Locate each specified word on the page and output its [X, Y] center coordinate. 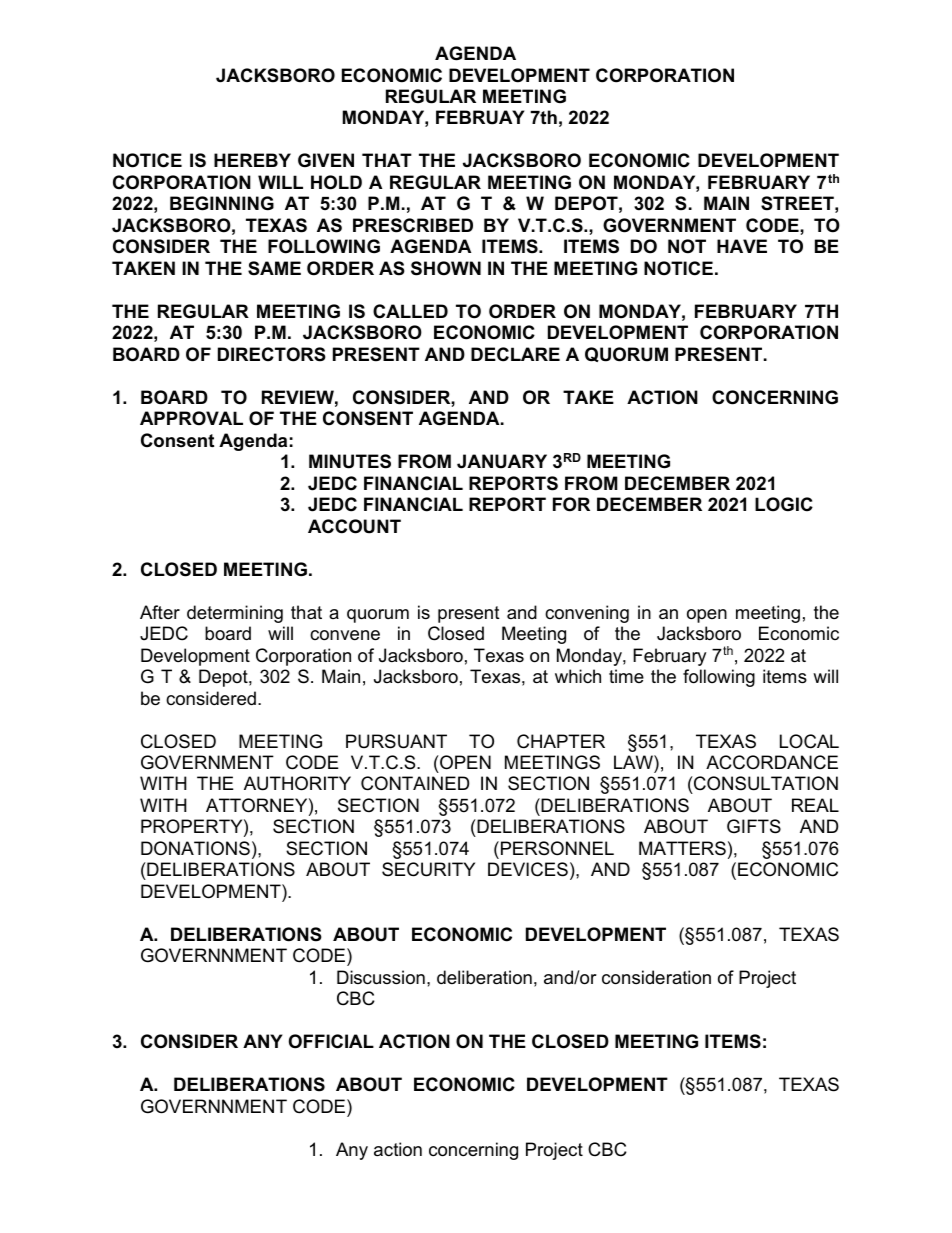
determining [235, 614]
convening [587, 614]
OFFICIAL [331, 1041]
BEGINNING [222, 203]
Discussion [381, 977]
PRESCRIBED [413, 225]
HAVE [742, 246]
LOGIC [784, 504]
